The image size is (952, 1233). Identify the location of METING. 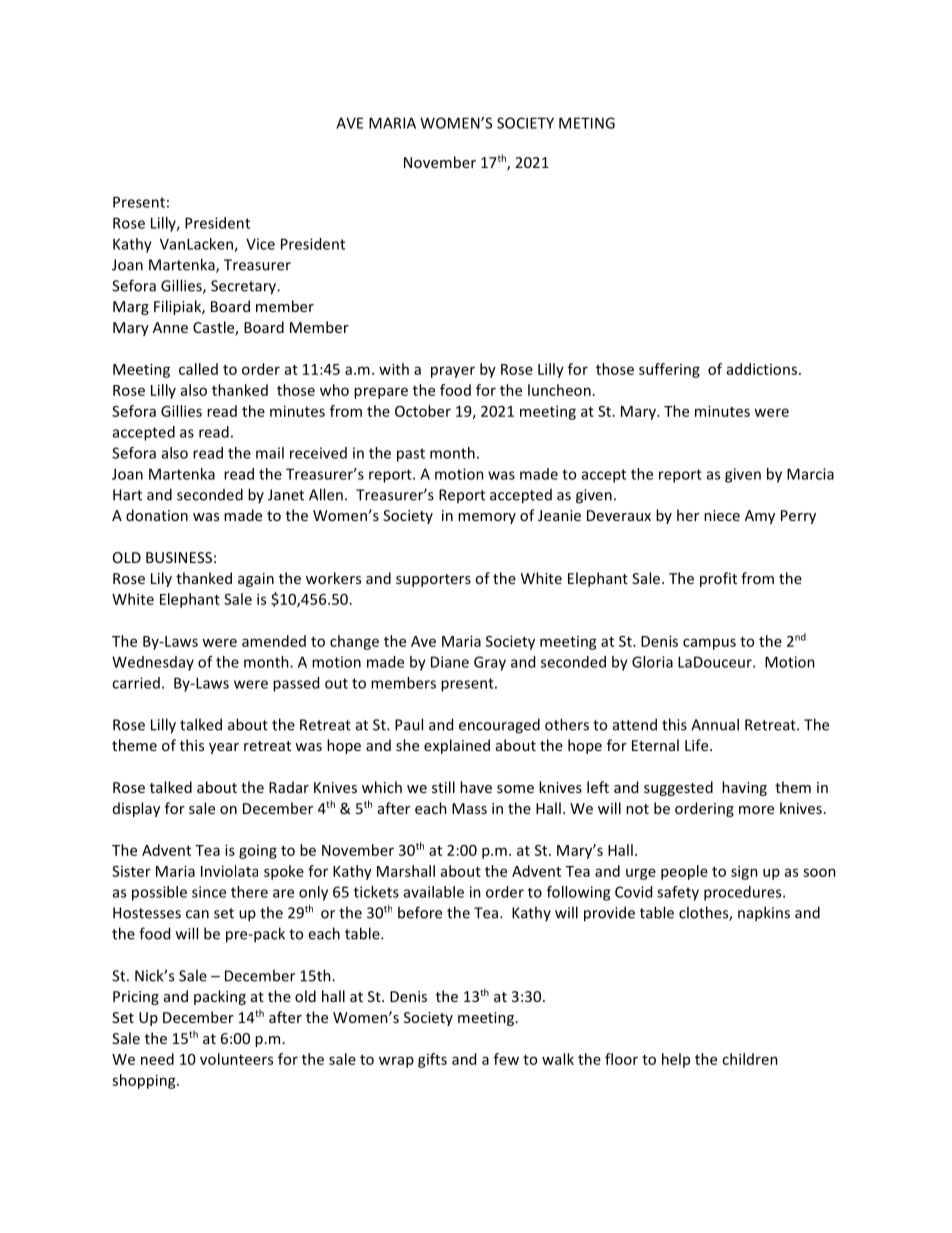
(587, 123).
